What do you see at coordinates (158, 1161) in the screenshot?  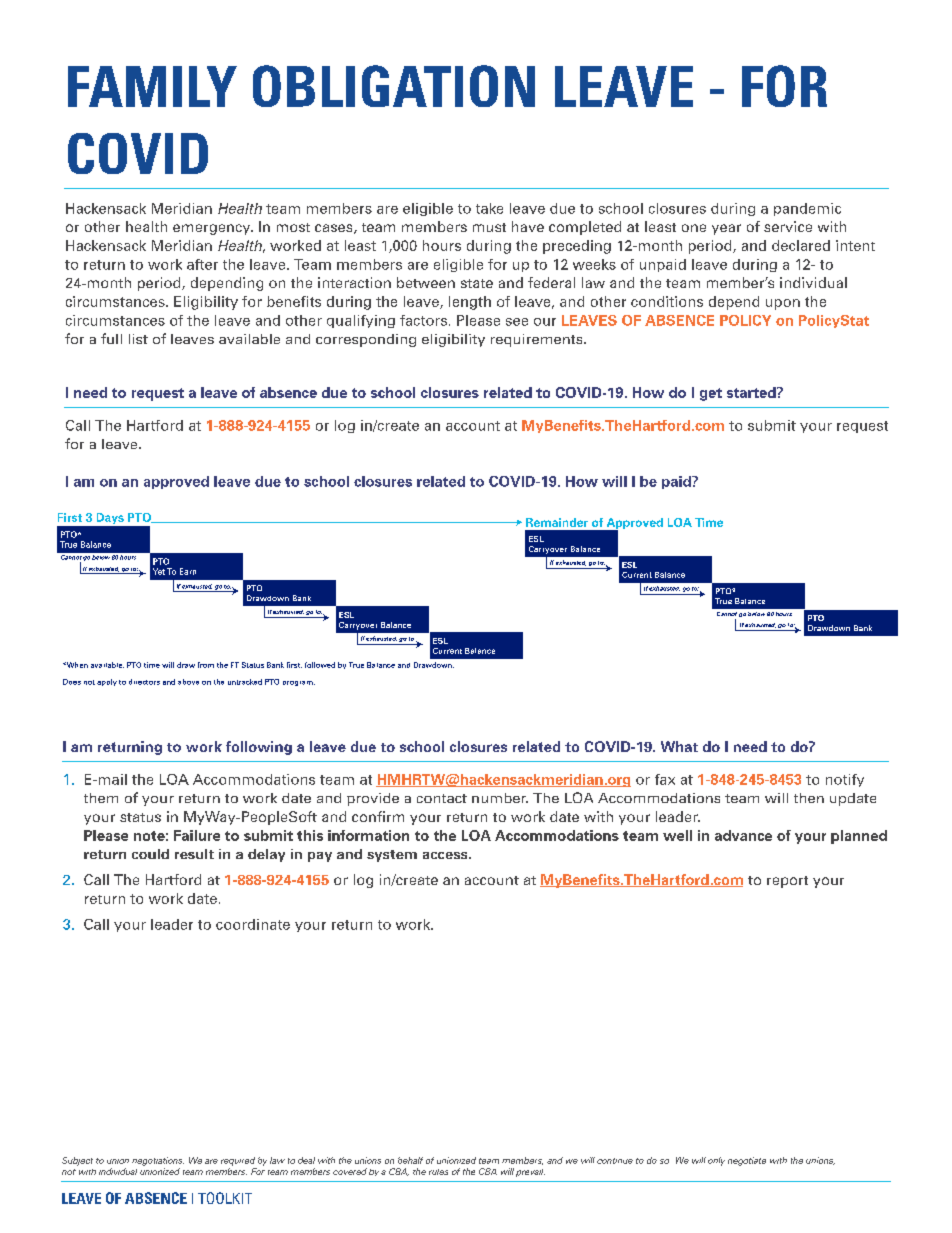 I see `negotiations` at bounding box center [158, 1161].
